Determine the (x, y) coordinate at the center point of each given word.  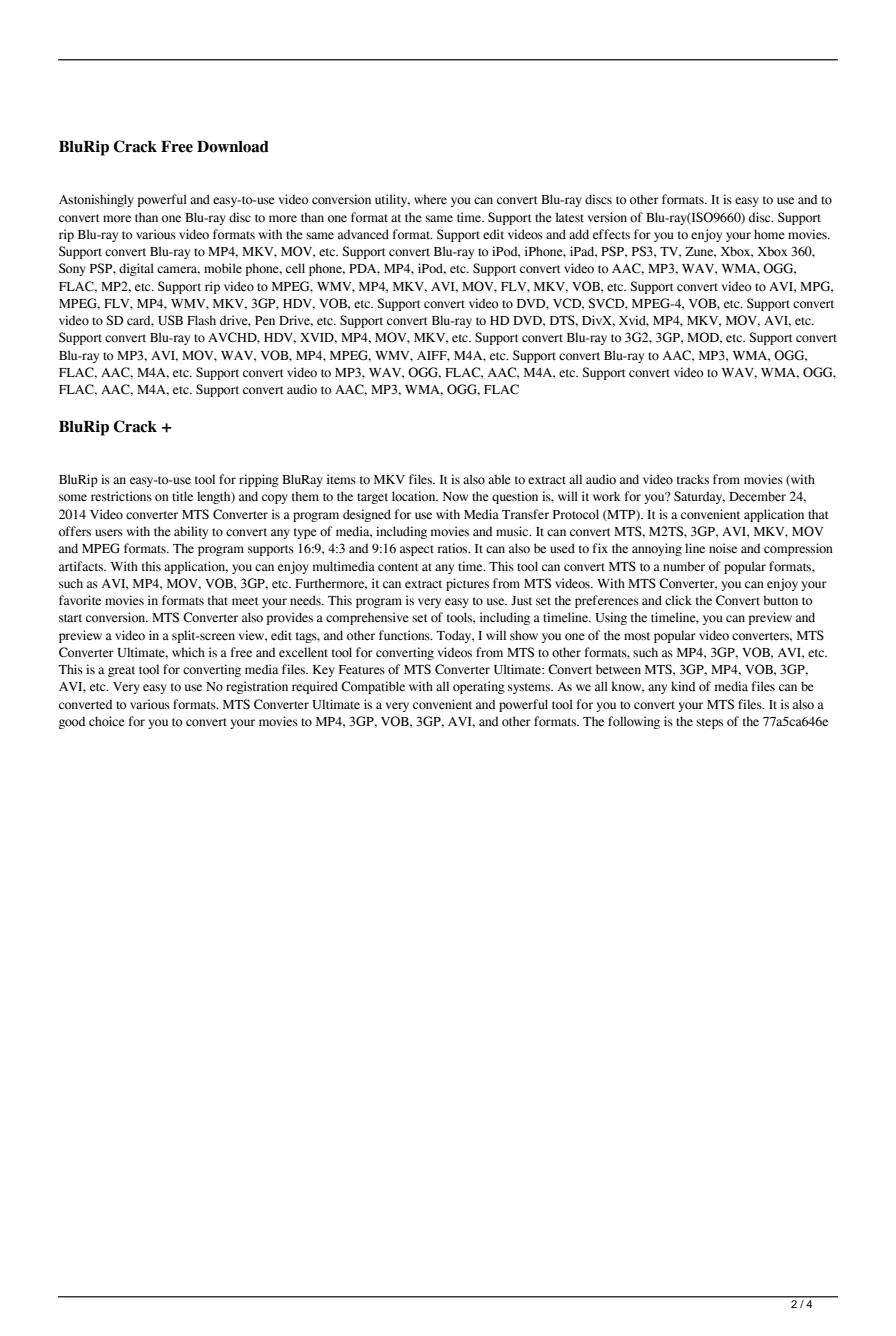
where (430, 199)
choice (107, 721)
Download (233, 147)
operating (479, 687)
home (769, 234)
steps (709, 723)
